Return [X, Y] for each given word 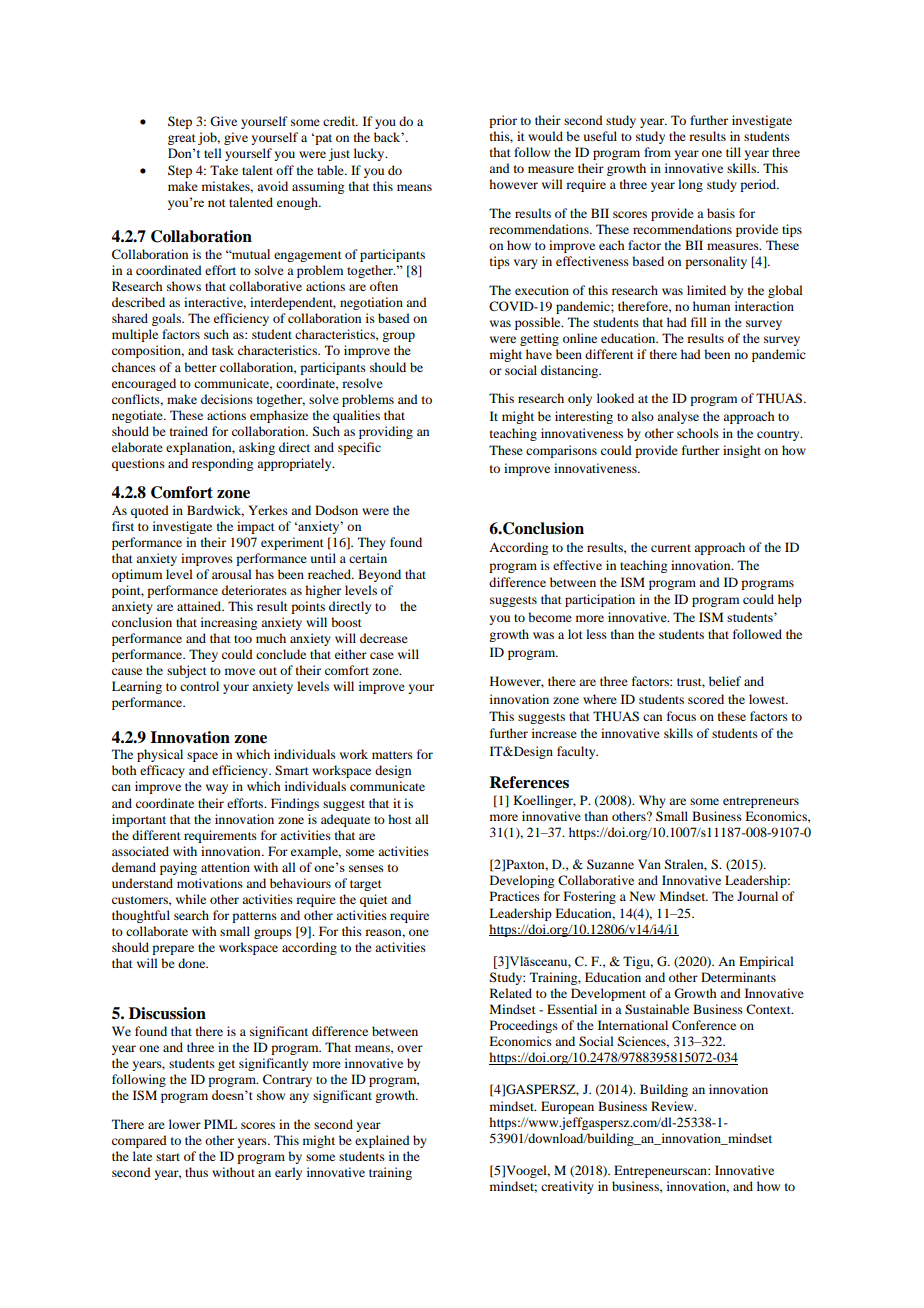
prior [503, 121]
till [733, 152]
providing [386, 432]
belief [725, 681]
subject [187, 671]
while [191, 899]
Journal [757, 896]
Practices [515, 896]
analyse [678, 417]
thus [196, 1172]
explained [382, 1141]
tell [213, 153]
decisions [227, 399]
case [382, 655]
